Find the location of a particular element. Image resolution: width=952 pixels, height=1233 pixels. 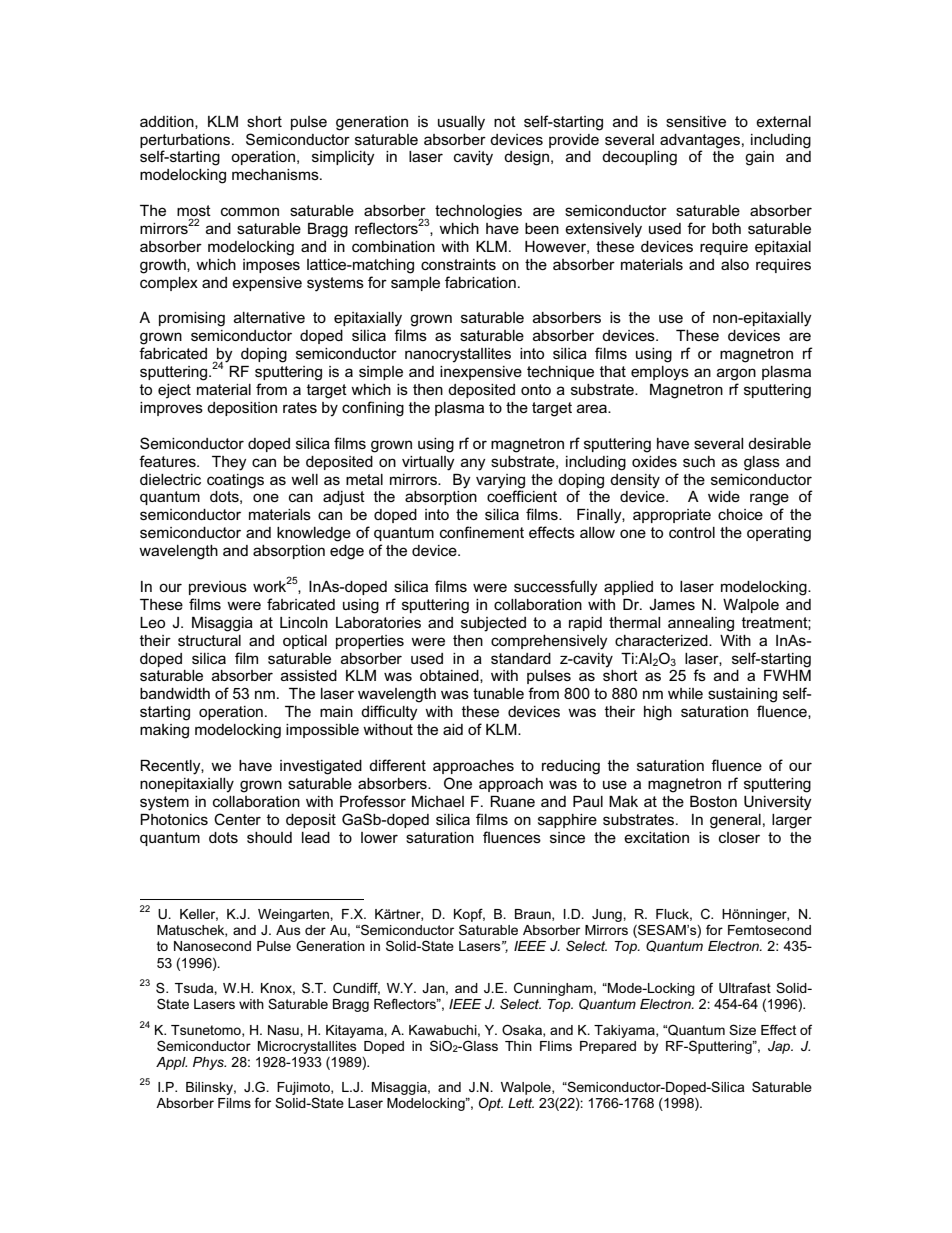

subjected is located at coordinates (493, 624).
